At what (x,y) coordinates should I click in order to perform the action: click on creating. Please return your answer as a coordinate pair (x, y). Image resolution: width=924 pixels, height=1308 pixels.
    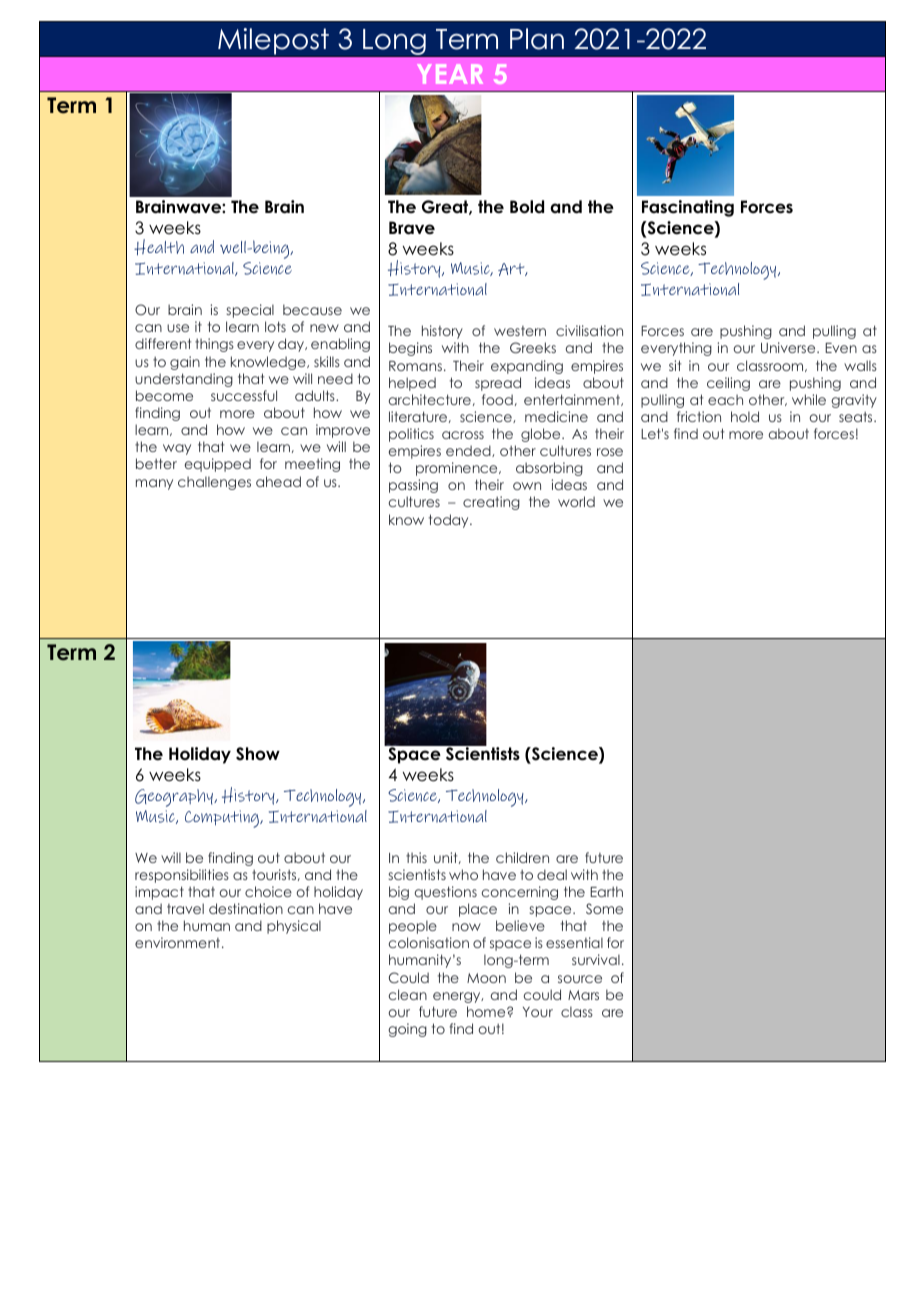
    Looking at the image, I should click on (491, 503).
